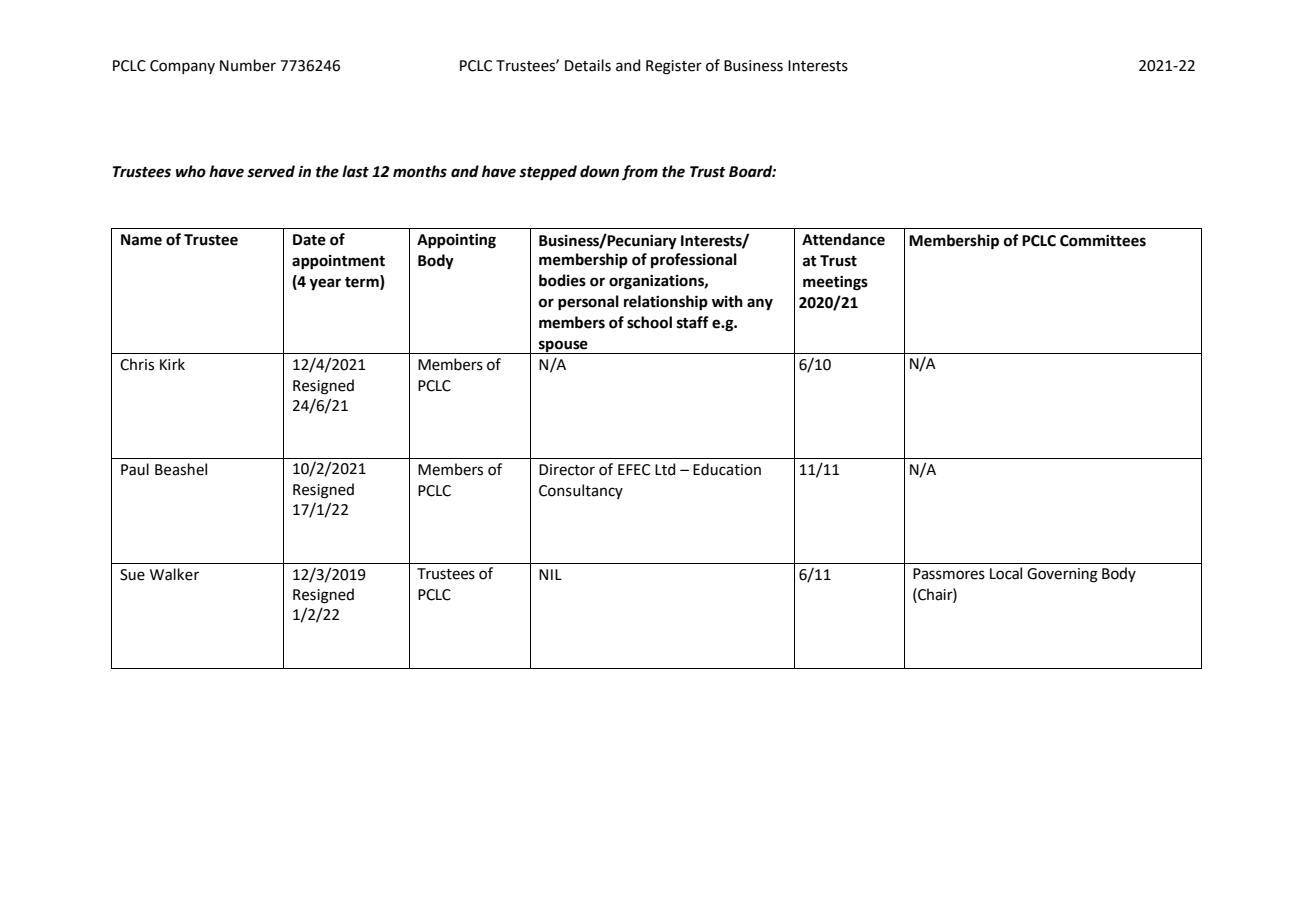 This page has height=924, width=1307. Describe the element at coordinates (674, 67) in the page. I see `Register` at that location.
